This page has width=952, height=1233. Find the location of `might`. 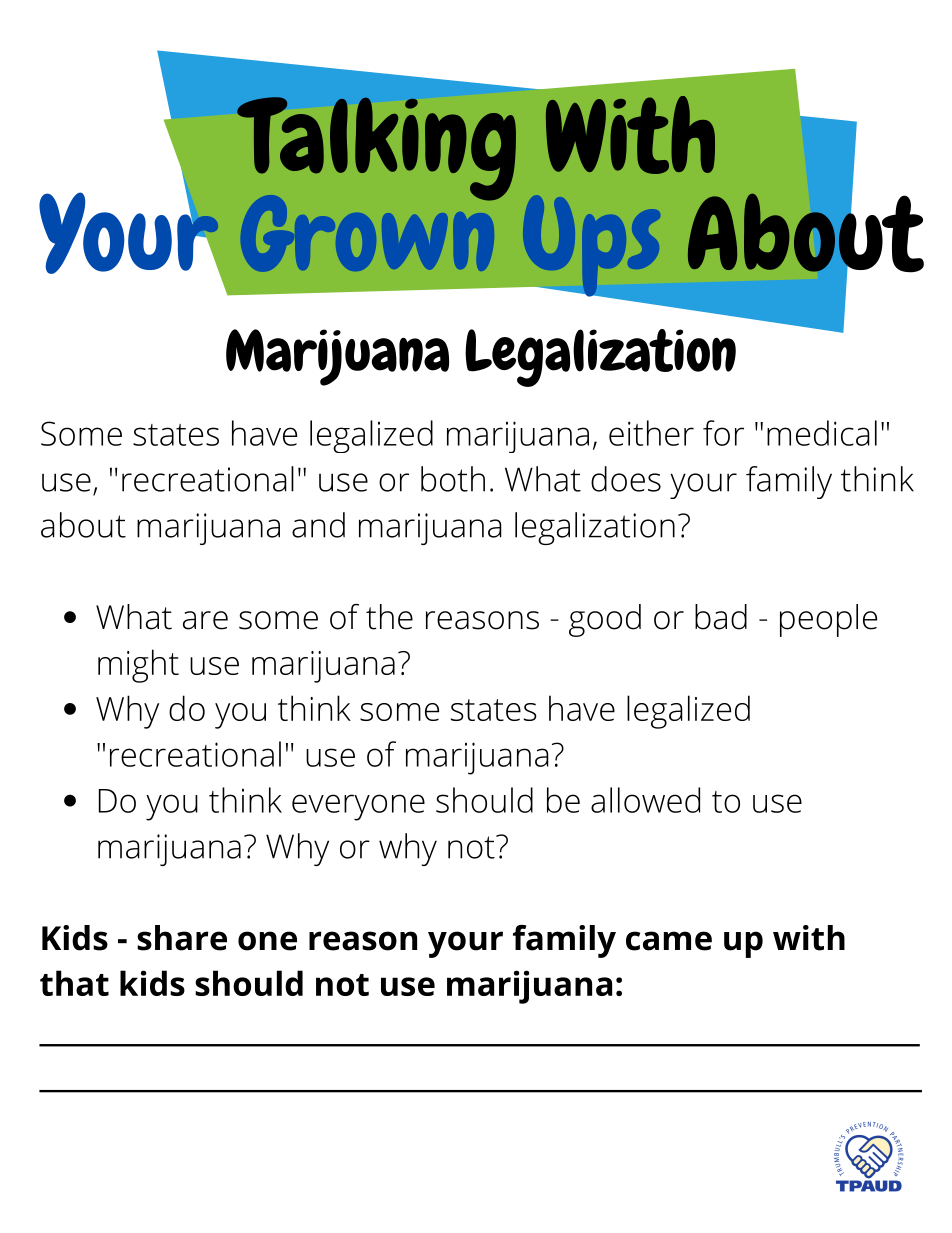

might is located at coordinates (138, 666).
